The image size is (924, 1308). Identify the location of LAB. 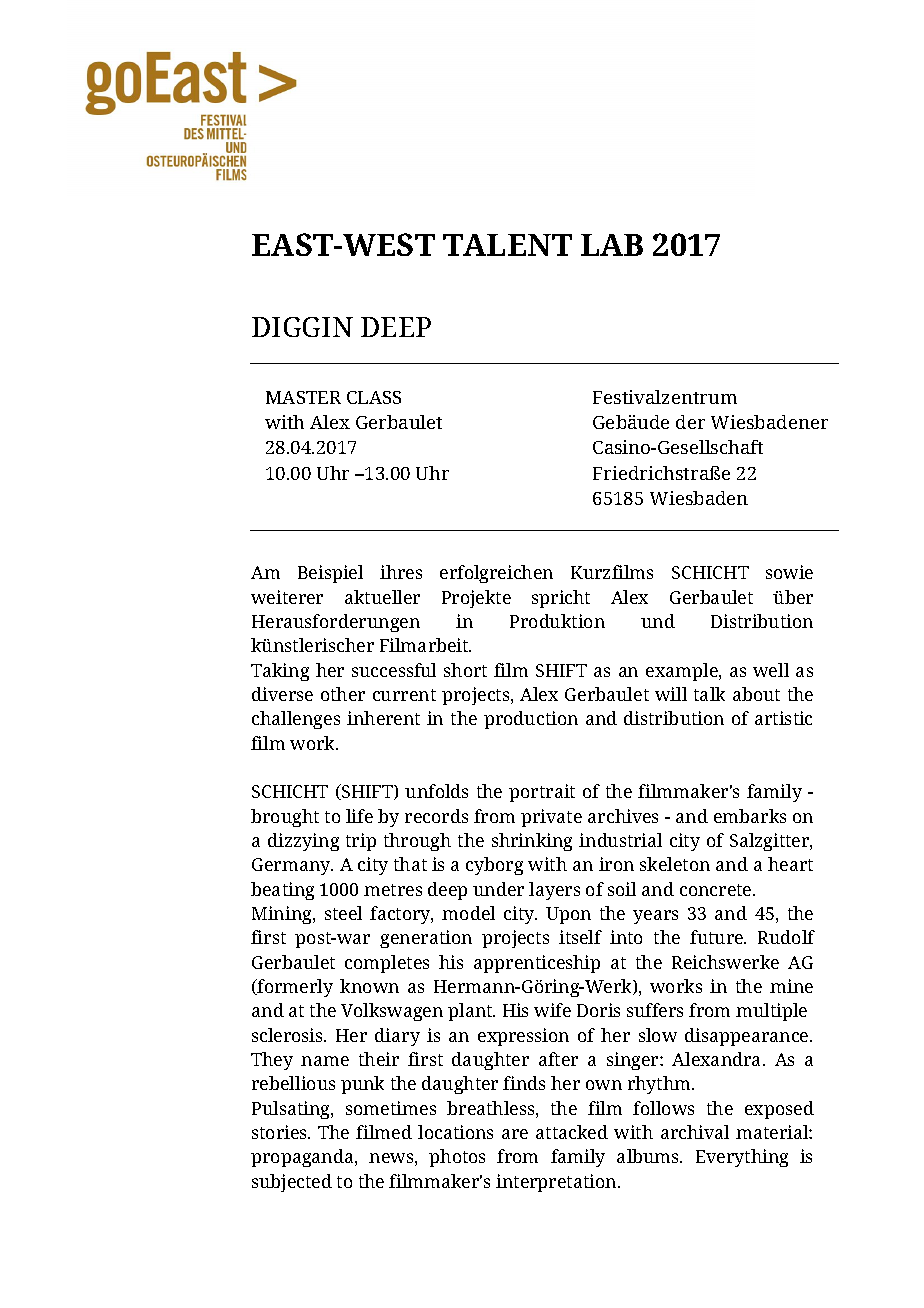
(612, 245).
